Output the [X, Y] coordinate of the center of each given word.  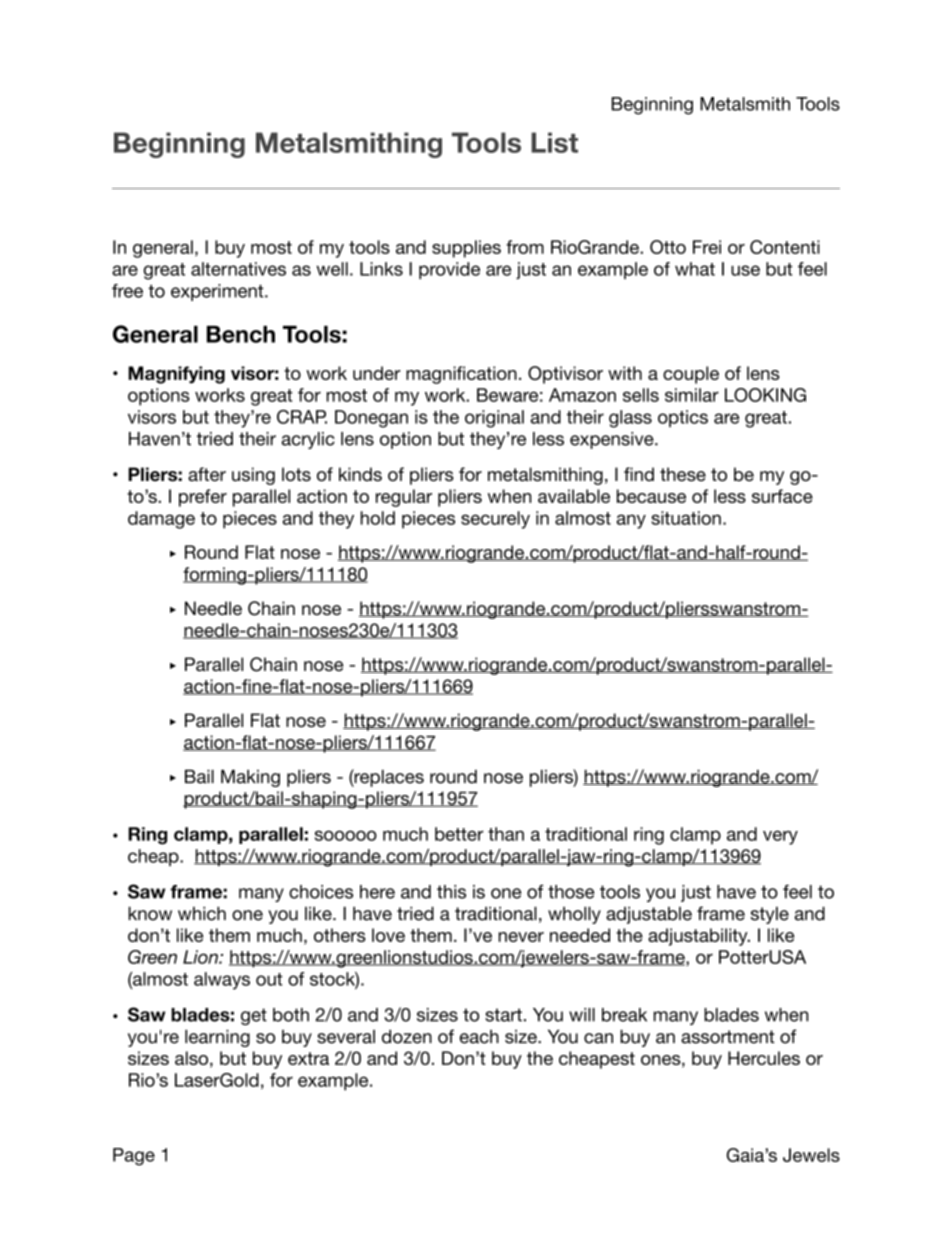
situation [686, 518]
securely [495, 520]
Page [134, 1157]
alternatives [238, 269]
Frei [707, 247]
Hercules [764, 1058]
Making [250, 778]
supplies [466, 249]
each [479, 1037]
